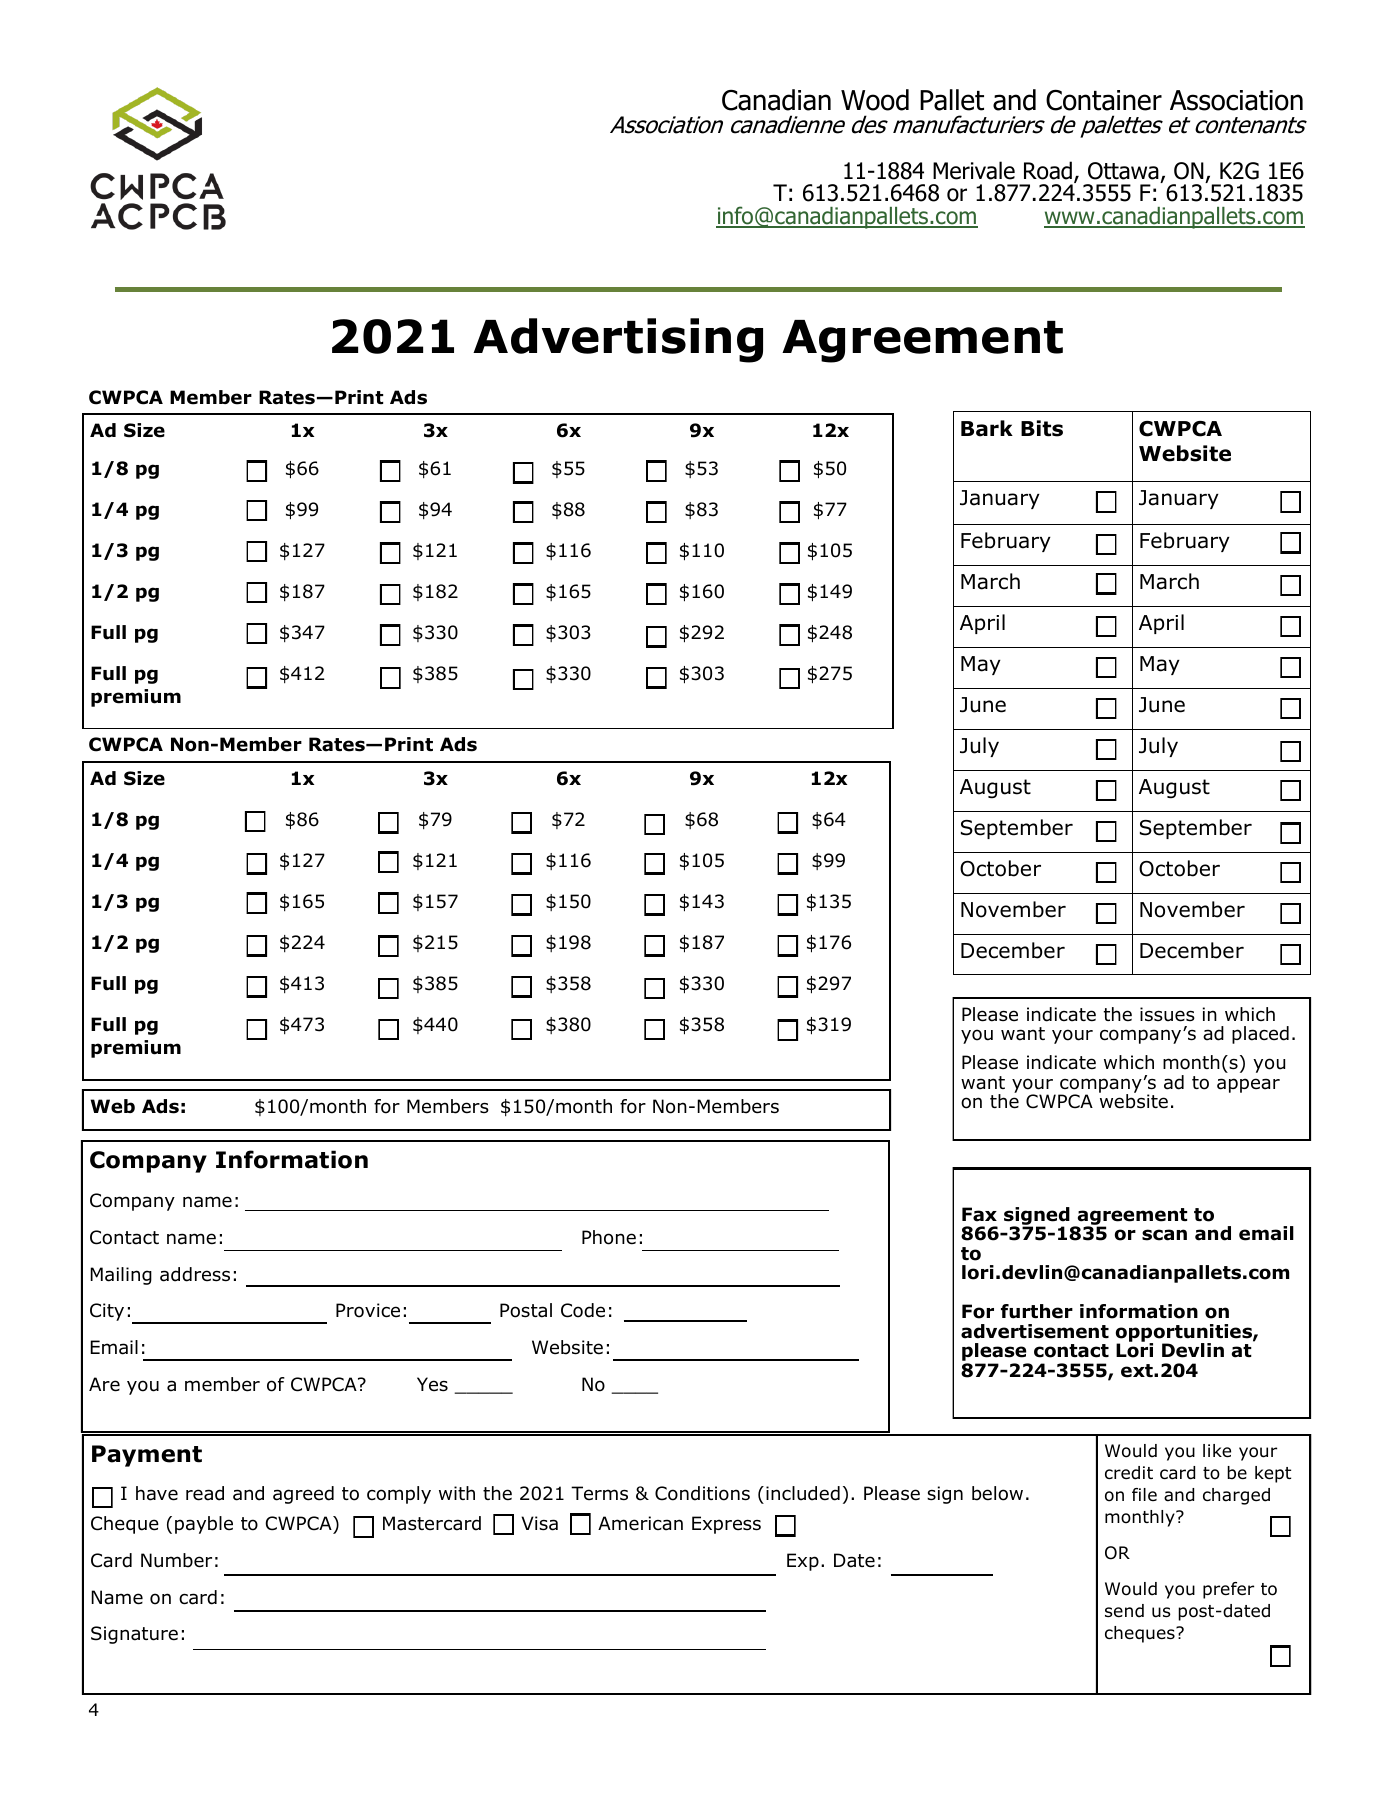  What do you see at coordinates (875, 100) in the image?
I see `Wood` at bounding box center [875, 100].
